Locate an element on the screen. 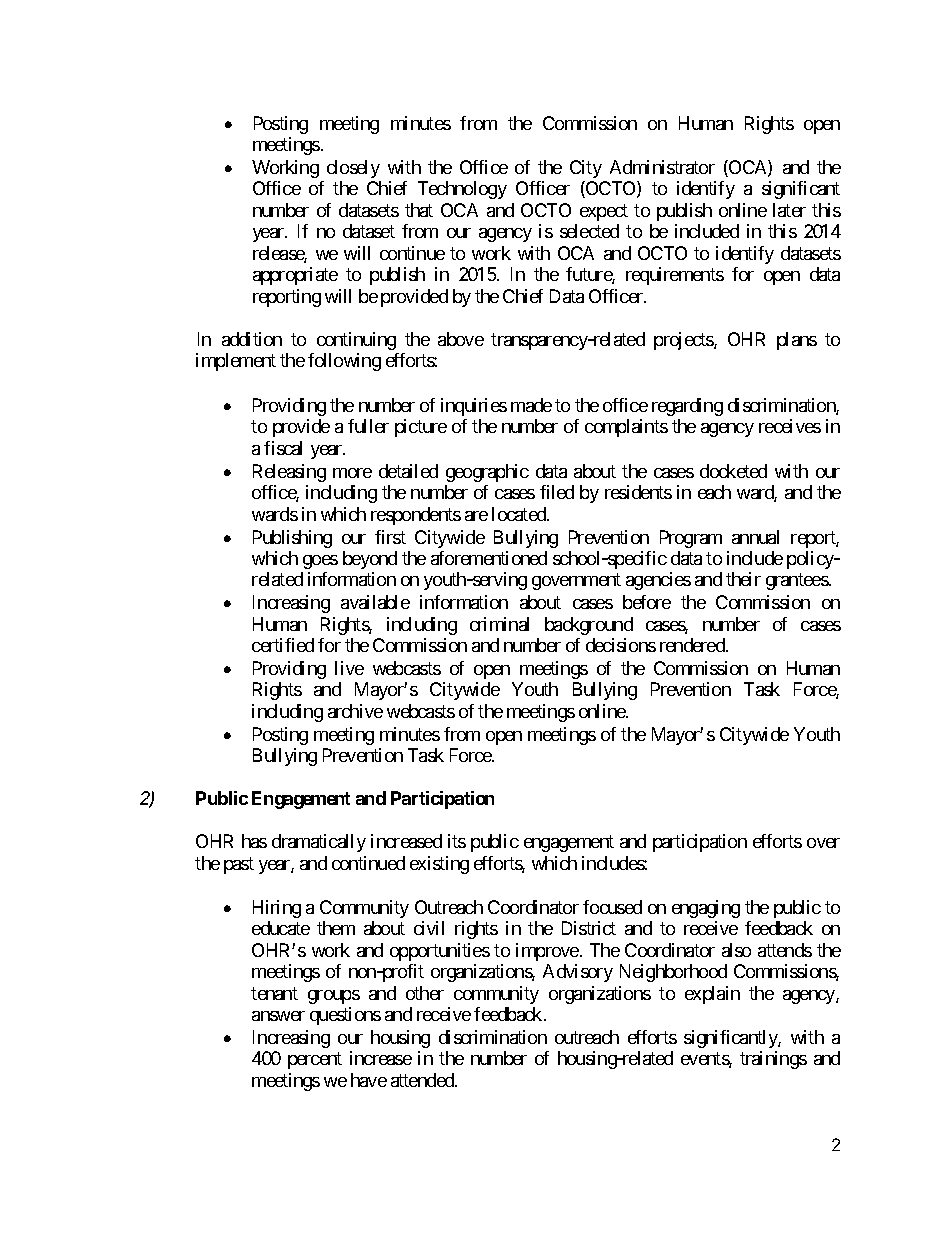  rendered is located at coordinates (693, 645).
